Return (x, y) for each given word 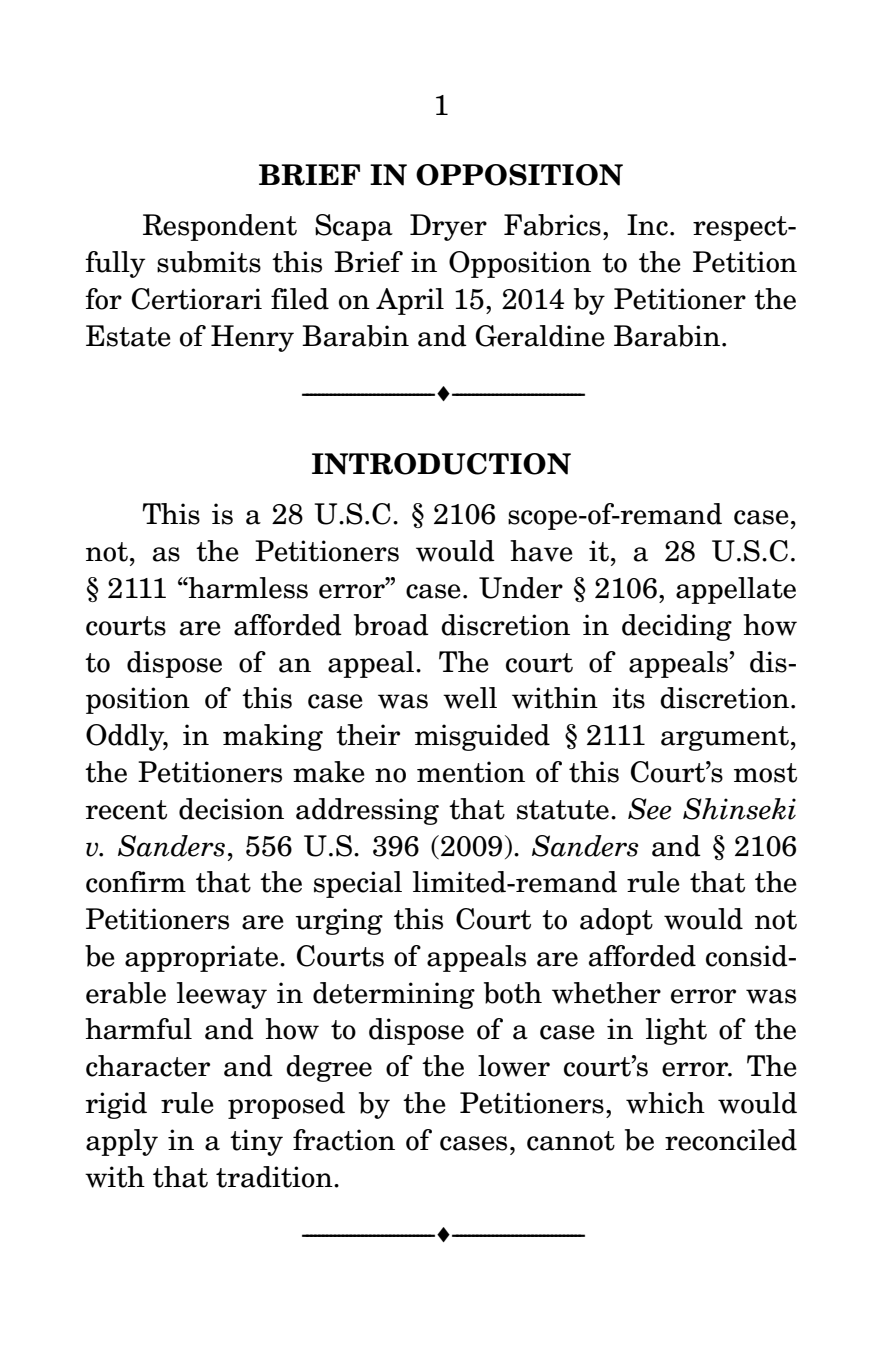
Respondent (220, 227)
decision (231, 809)
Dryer (448, 227)
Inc (647, 225)
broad (391, 625)
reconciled (731, 1140)
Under (521, 588)
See (650, 809)
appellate (736, 590)
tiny (256, 1142)
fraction (344, 1140)
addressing (367, 811)
